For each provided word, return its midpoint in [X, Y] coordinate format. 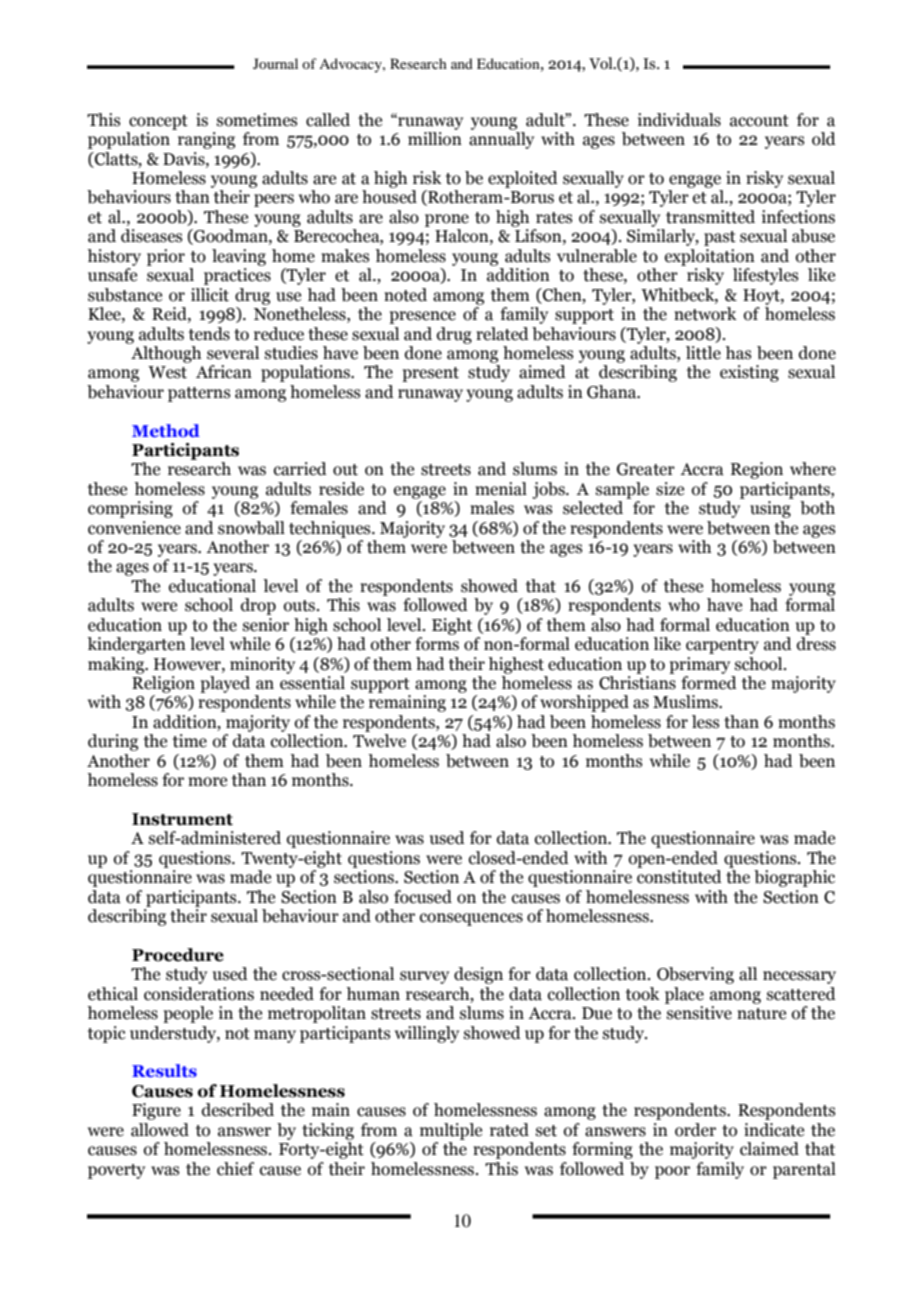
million [435, 139]
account [759, 121]
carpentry [722, 646]
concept [158, 122]
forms [437, 644]
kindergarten [136, 645]
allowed [160, 1130]
